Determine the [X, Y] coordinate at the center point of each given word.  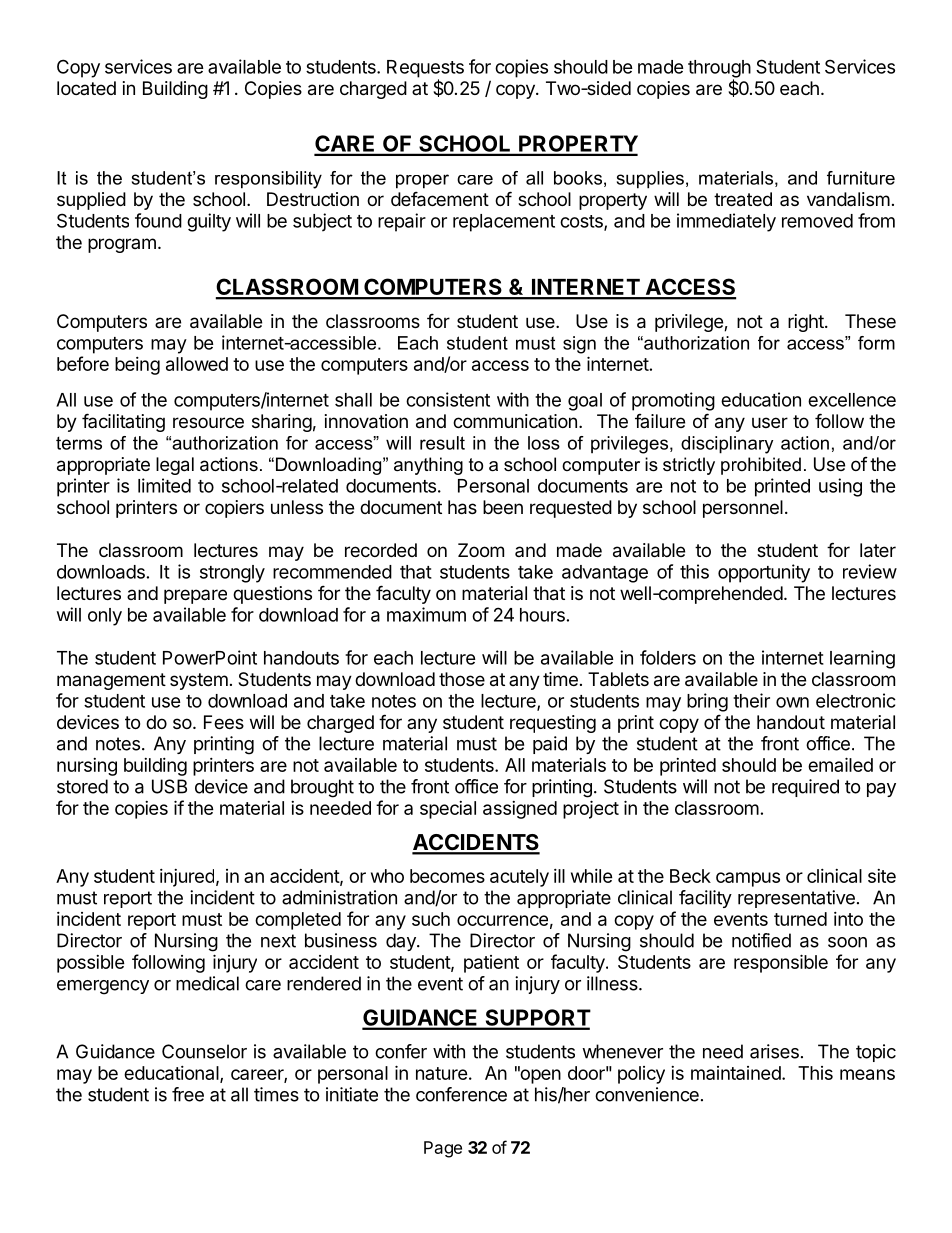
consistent [448, 399]
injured [187, 878]
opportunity [764, 573]
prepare [195, 596]
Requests [425, 70]
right [807, 323]
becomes [447, 876]
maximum [426, 614]
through [719, 70]
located [86, 88]
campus [748, 879]
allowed [197, 364]
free [188, 1094]
